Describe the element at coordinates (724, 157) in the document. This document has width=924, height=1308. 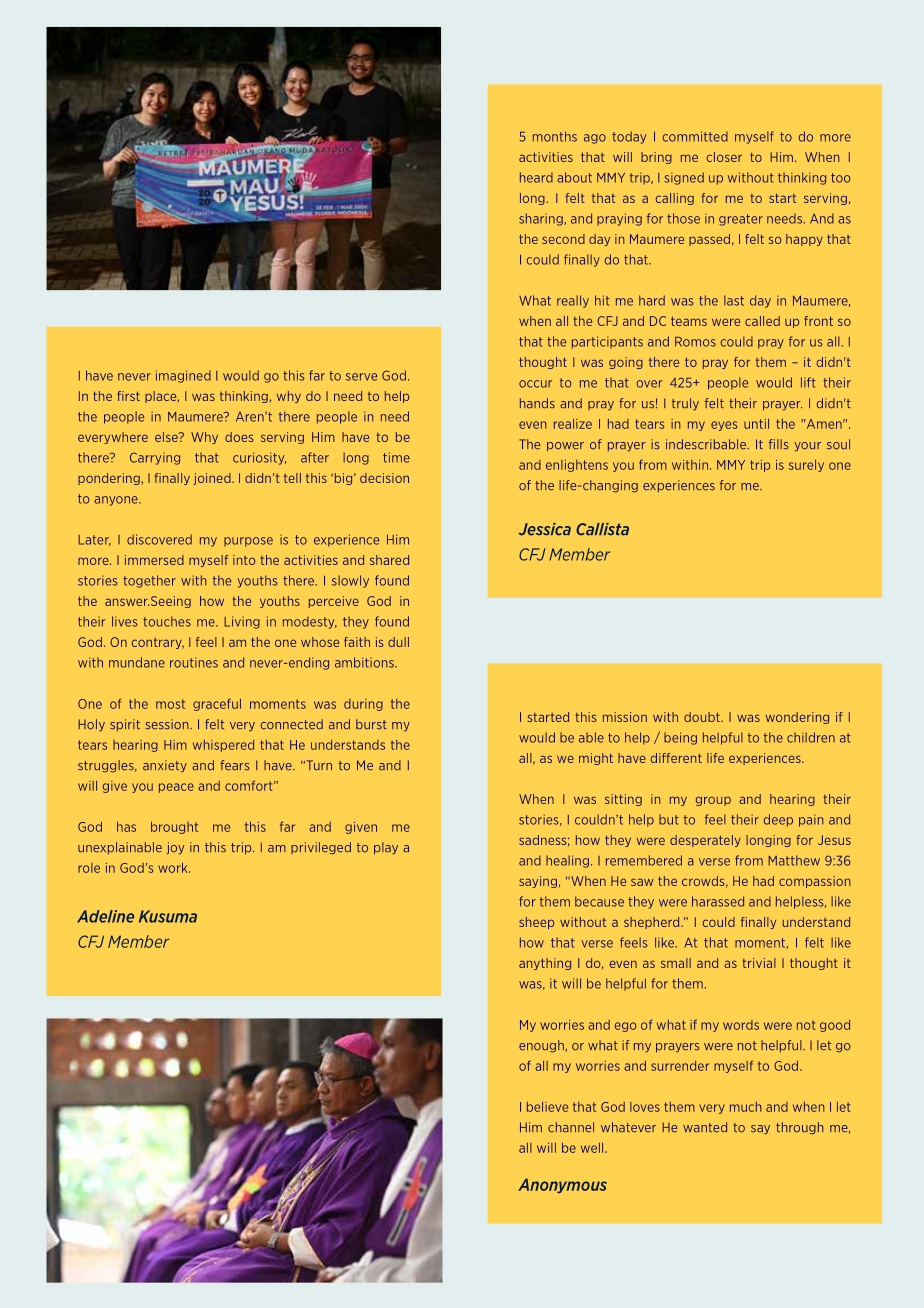
I see `closer` at that location.
